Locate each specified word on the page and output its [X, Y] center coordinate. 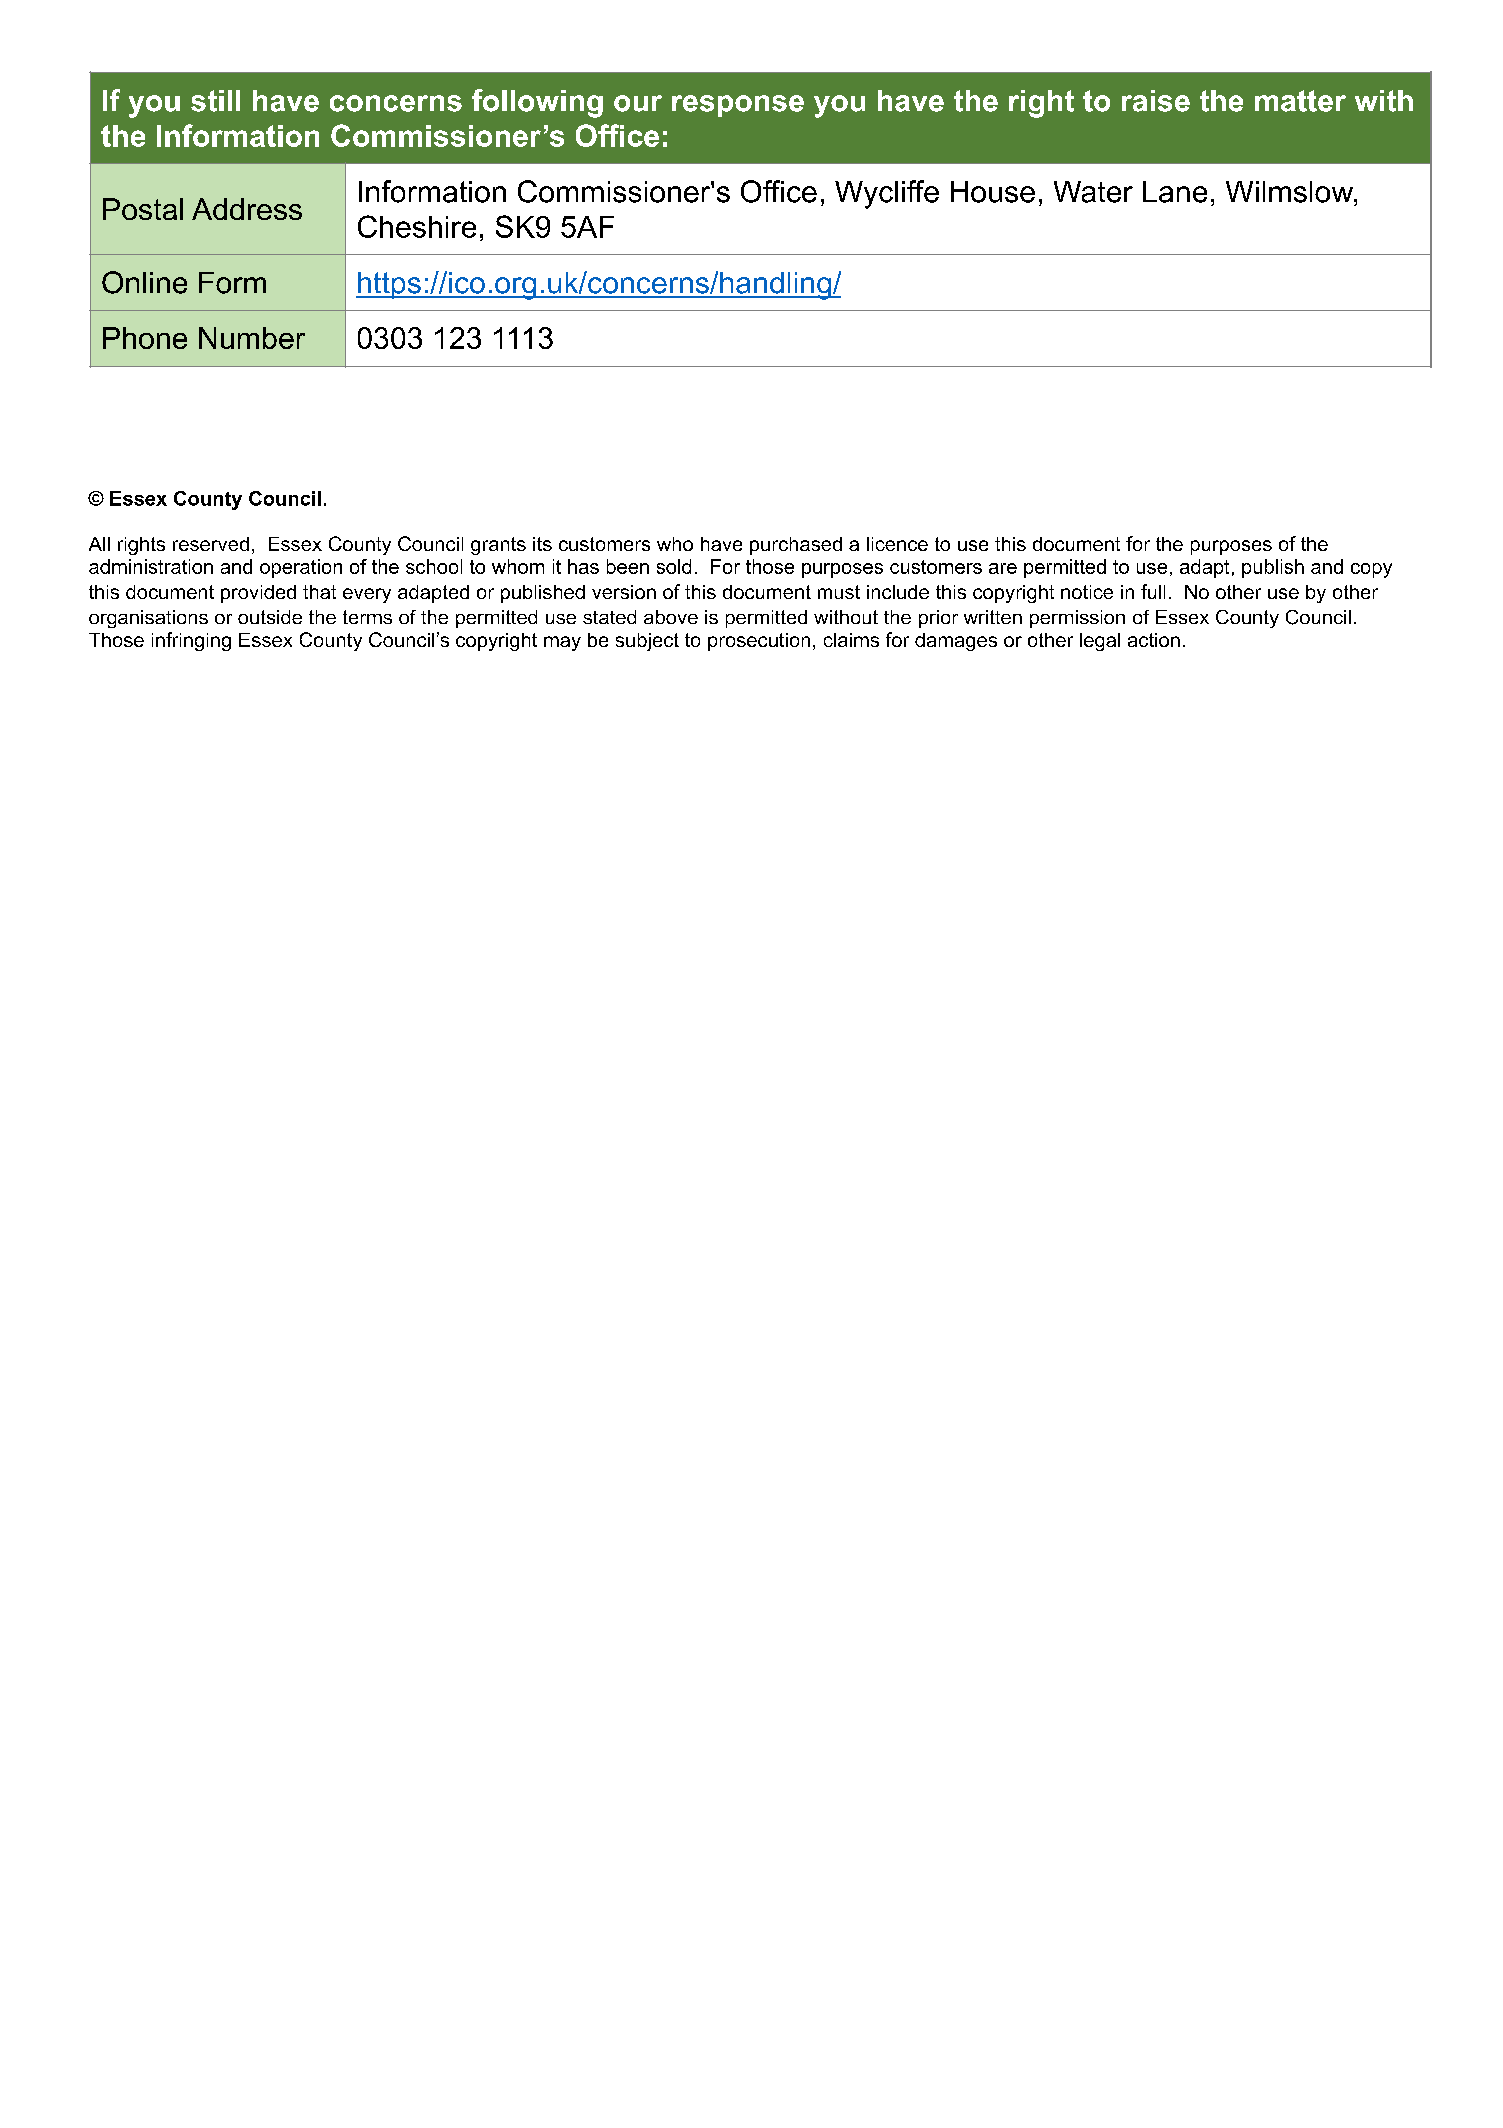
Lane [1175, 192]
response [738, 106]
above [671, 617]
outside [270, 617]
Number [252, 338]
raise [1156, 101]
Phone [145, 338]
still [215, 101]
